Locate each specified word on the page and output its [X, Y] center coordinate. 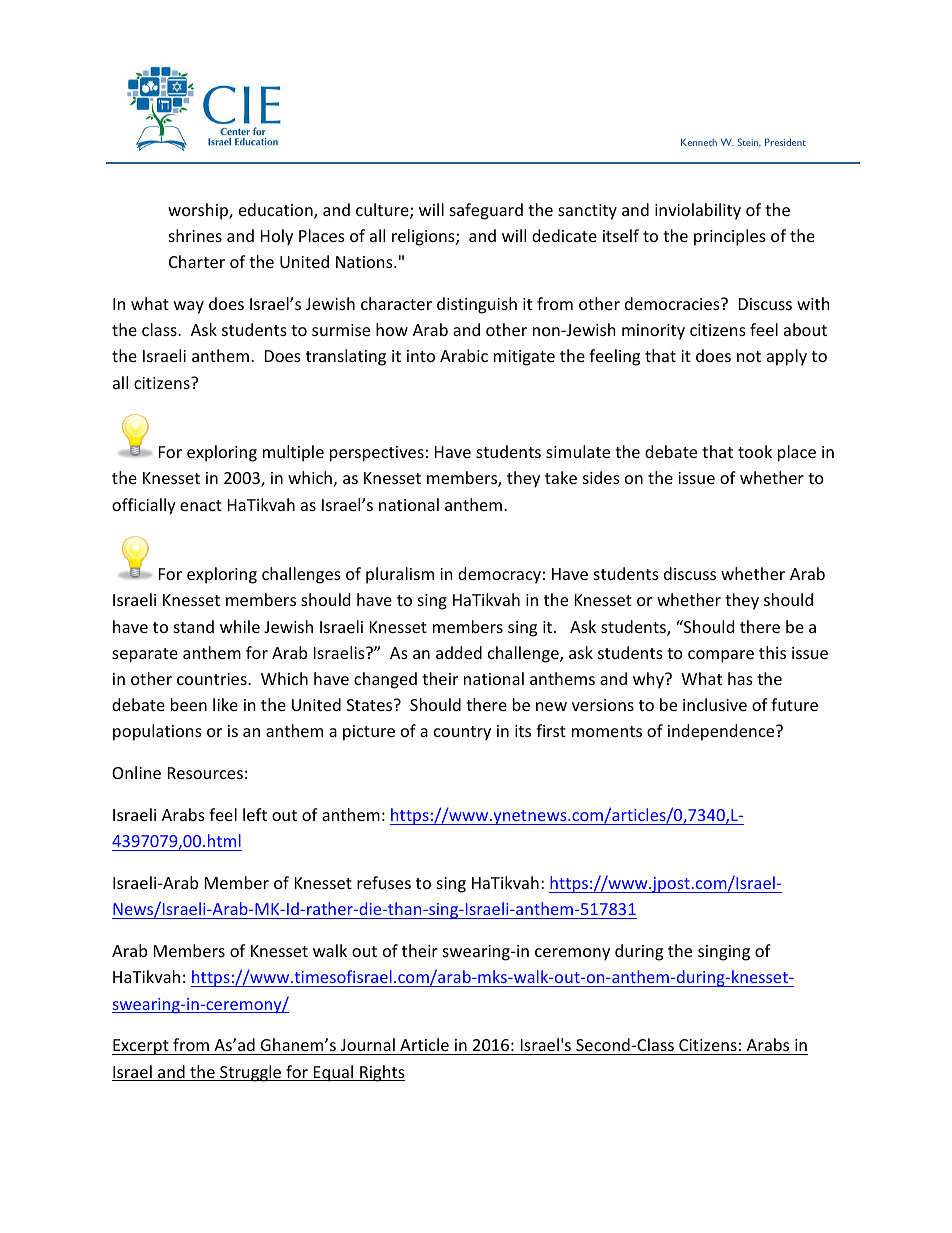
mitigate [524, 358]
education [277, 211]
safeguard [486, 211]
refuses [384, 882]
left [255, 814]
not [749, 356]
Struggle [251, 1073]
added [459, 652]
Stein [749, 142]
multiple [293, 453]
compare [721, 656]
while [240, 626]
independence [722, 732]
